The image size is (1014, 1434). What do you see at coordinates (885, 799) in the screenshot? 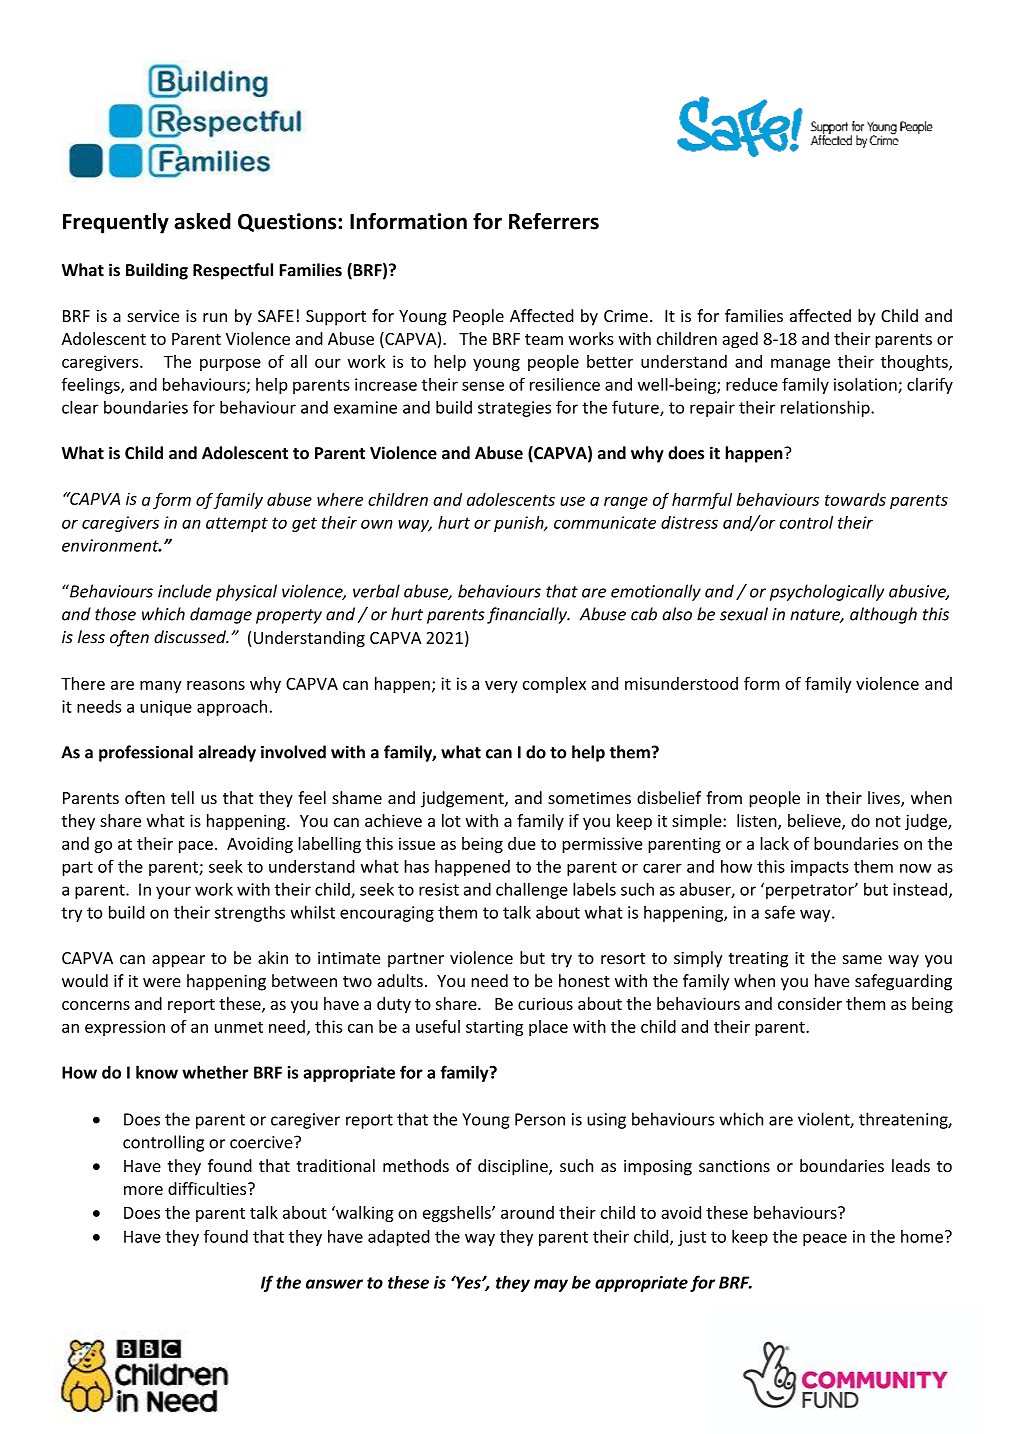
I see `lives` at bounding box center [885, 799].
